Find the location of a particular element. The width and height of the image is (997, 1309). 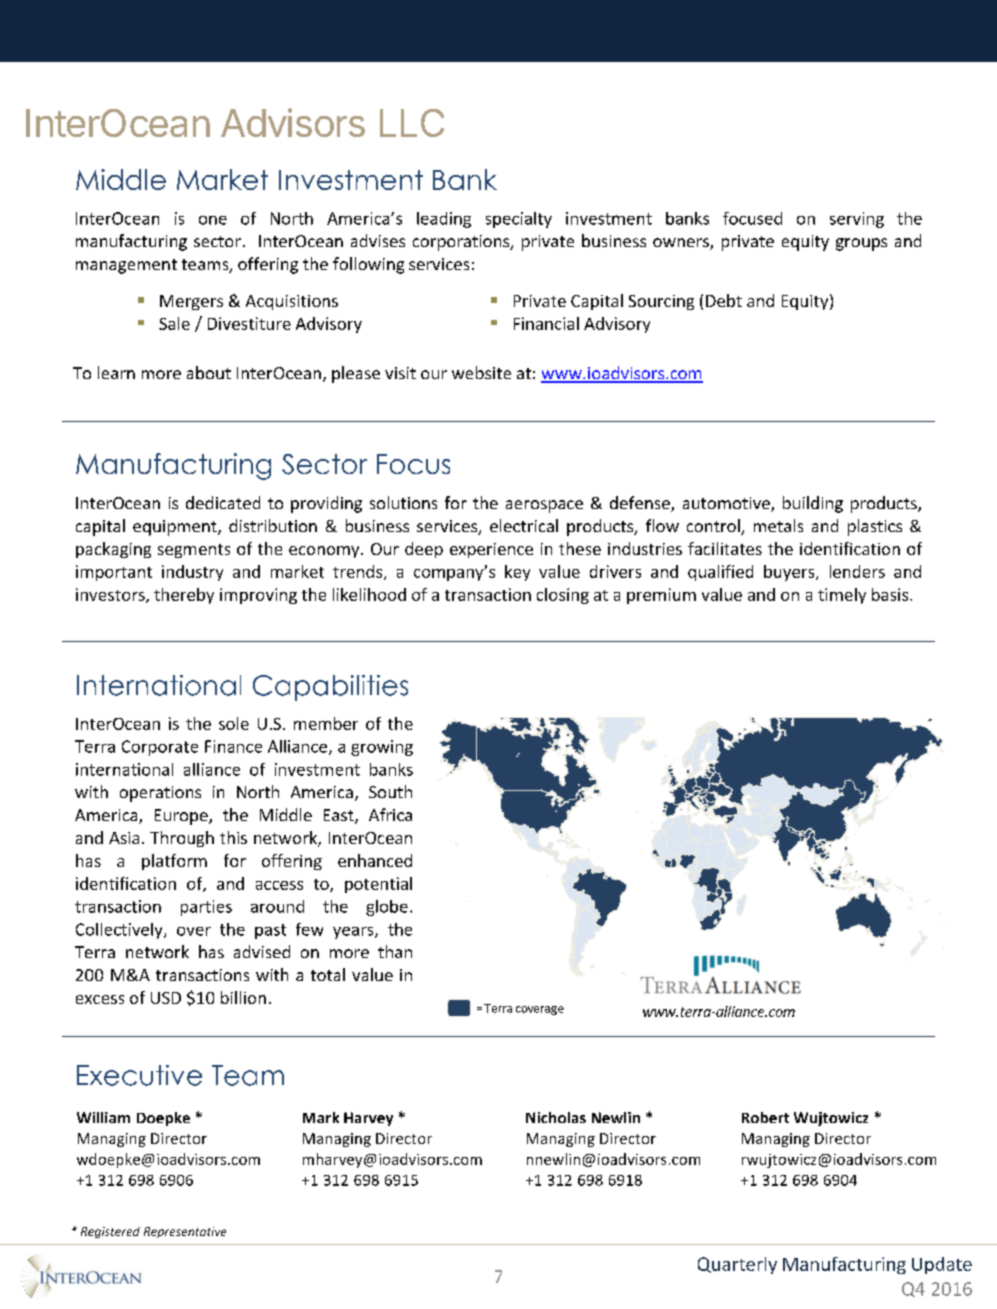

timely is located at coordinates (842, 596).
